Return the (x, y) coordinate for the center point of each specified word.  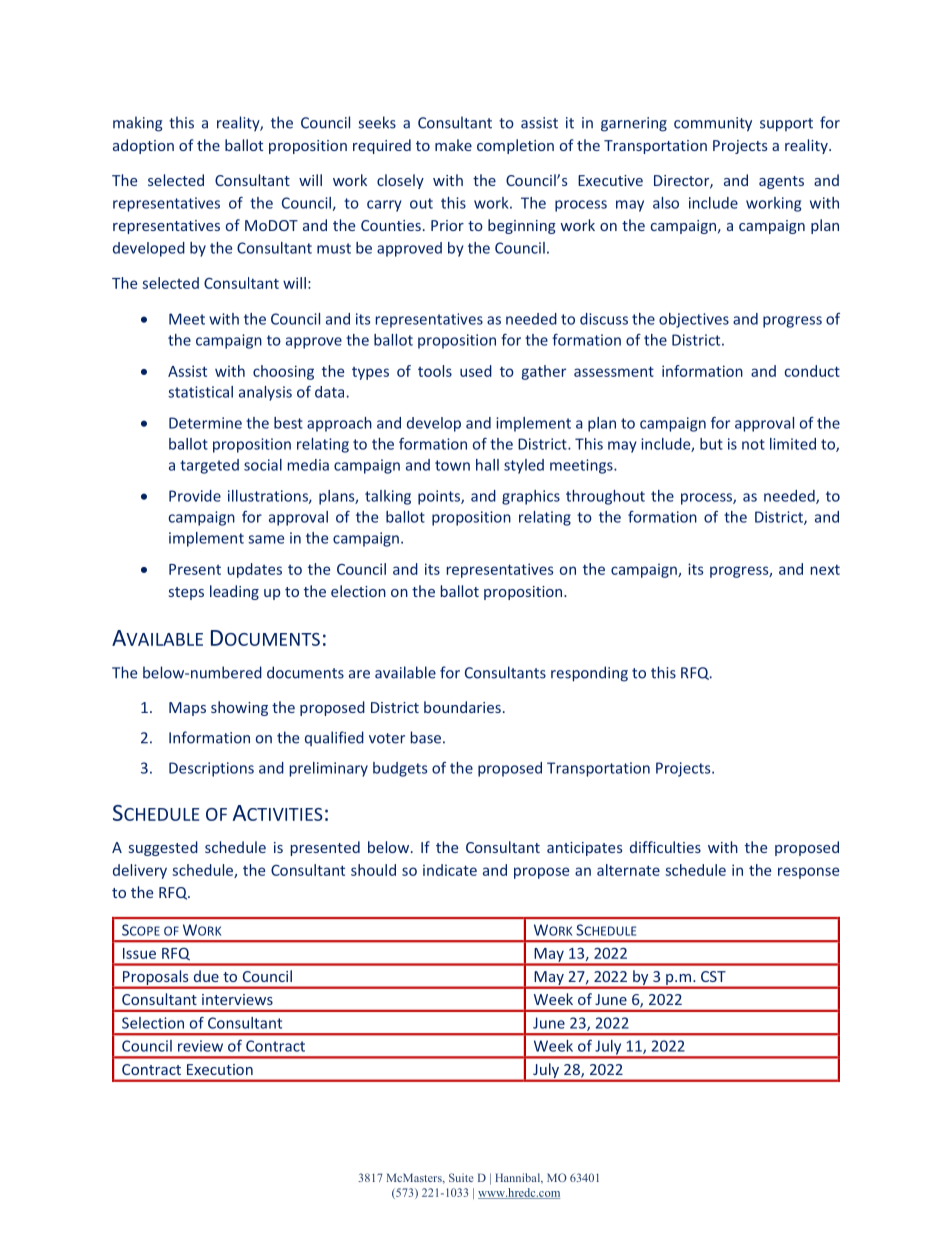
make (453, 145)
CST (713, 976)
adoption (143, 146)
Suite (461, 1177)
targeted (209, 466)
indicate (450, 870)
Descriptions (211, 769)
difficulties (665, 847)
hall (487, 465)
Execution (220, 1069)
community (713, 124)
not (753, 444)
